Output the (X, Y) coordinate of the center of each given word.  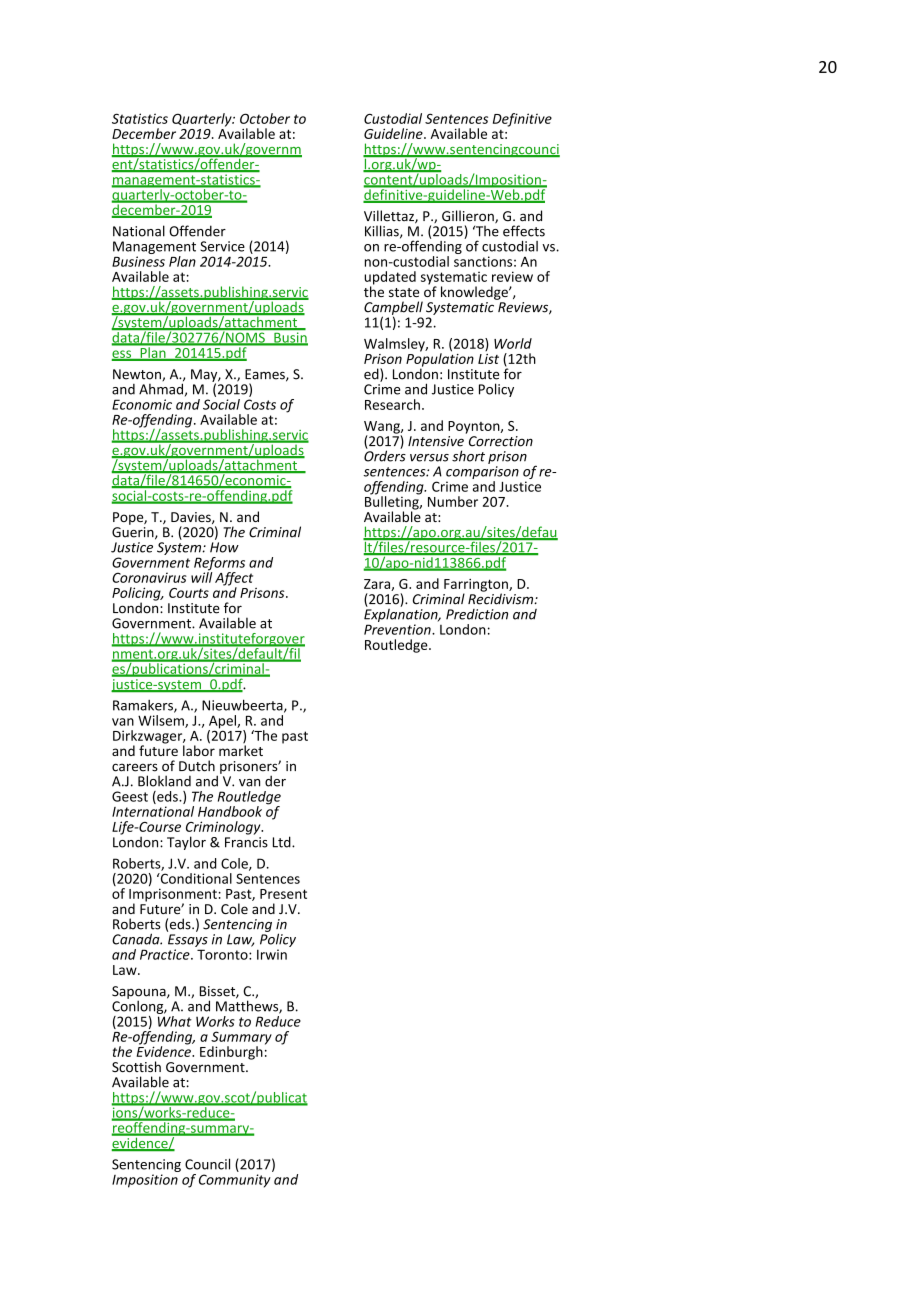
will (201, 576)
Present (283, 894)
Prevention (398, 629)
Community (235, 1181)
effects (524, 231)
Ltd (283, 842)
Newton (138, 375)
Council (207, 1164)
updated (390, 279)
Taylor (186, 843)
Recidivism (502, 598)
